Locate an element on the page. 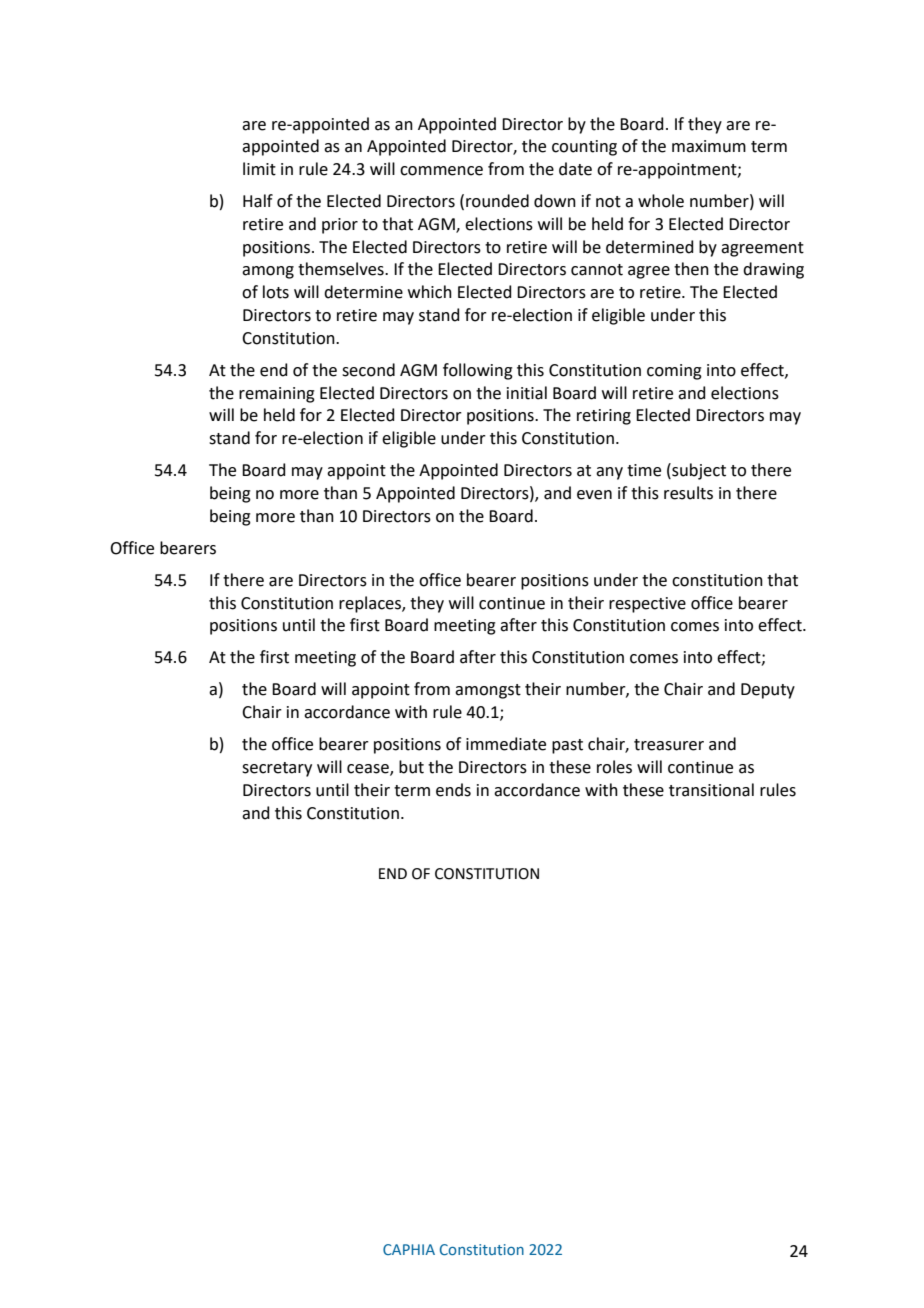 Image resolution: width=924 pixels, height=1308 pixels. following is located at coordinates (478, 371).
